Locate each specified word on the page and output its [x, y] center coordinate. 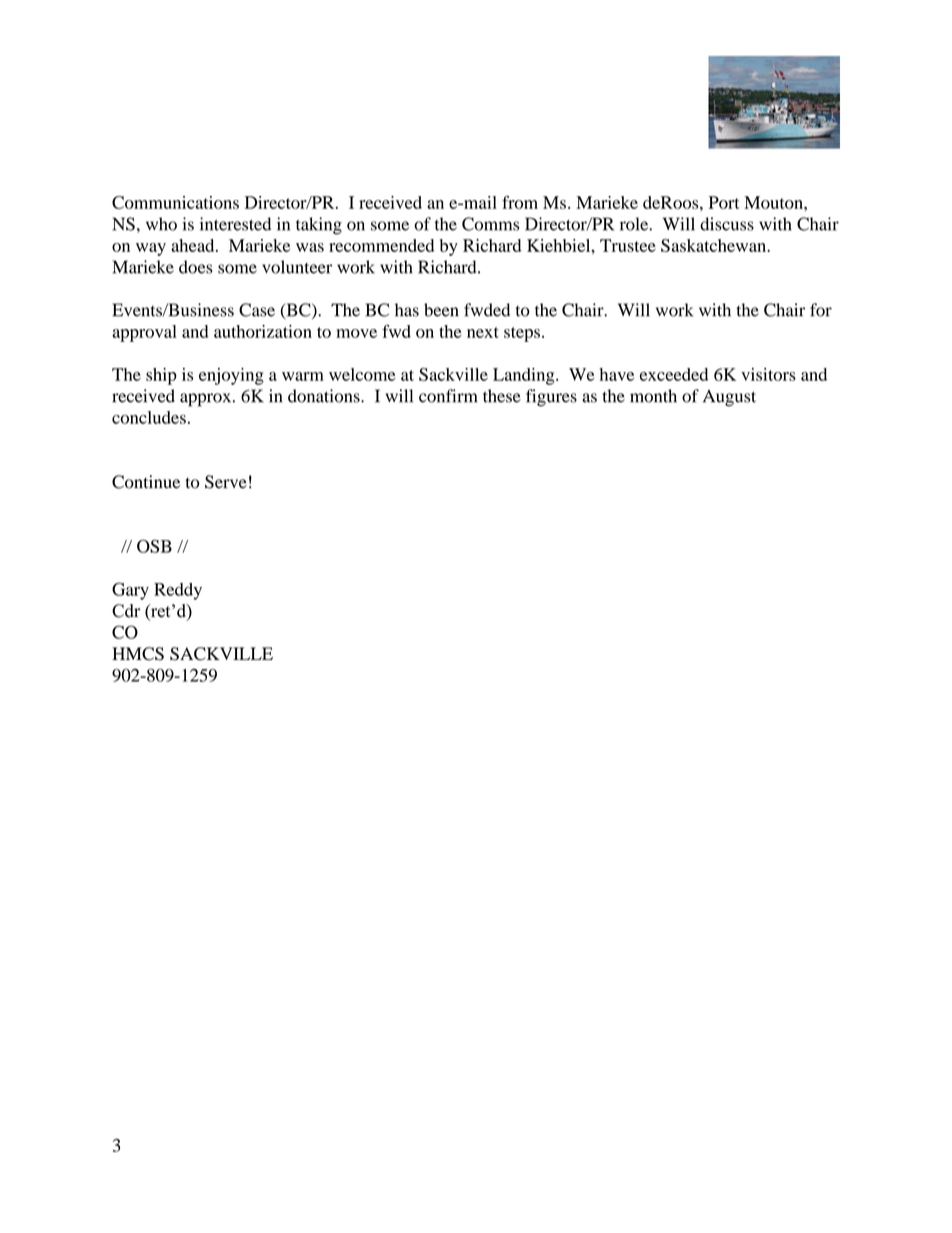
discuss [727, 224]
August [729, 398]
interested [235, 224]
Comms [490, 224]
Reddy [178, 591]
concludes [149, 417]
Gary [130, 591]
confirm [448, 396]
